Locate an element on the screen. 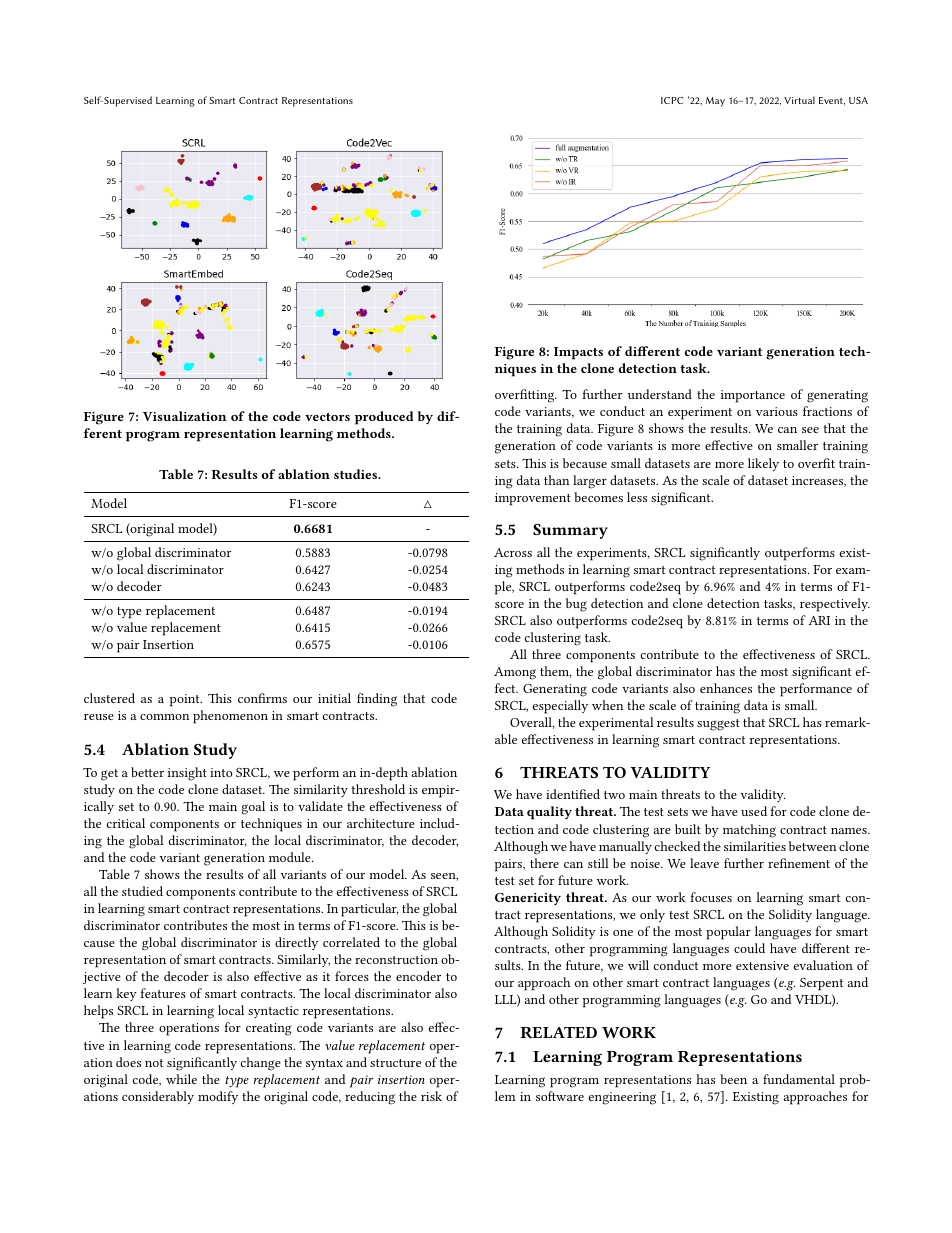  vectors is located at coordinates (327, 417).
